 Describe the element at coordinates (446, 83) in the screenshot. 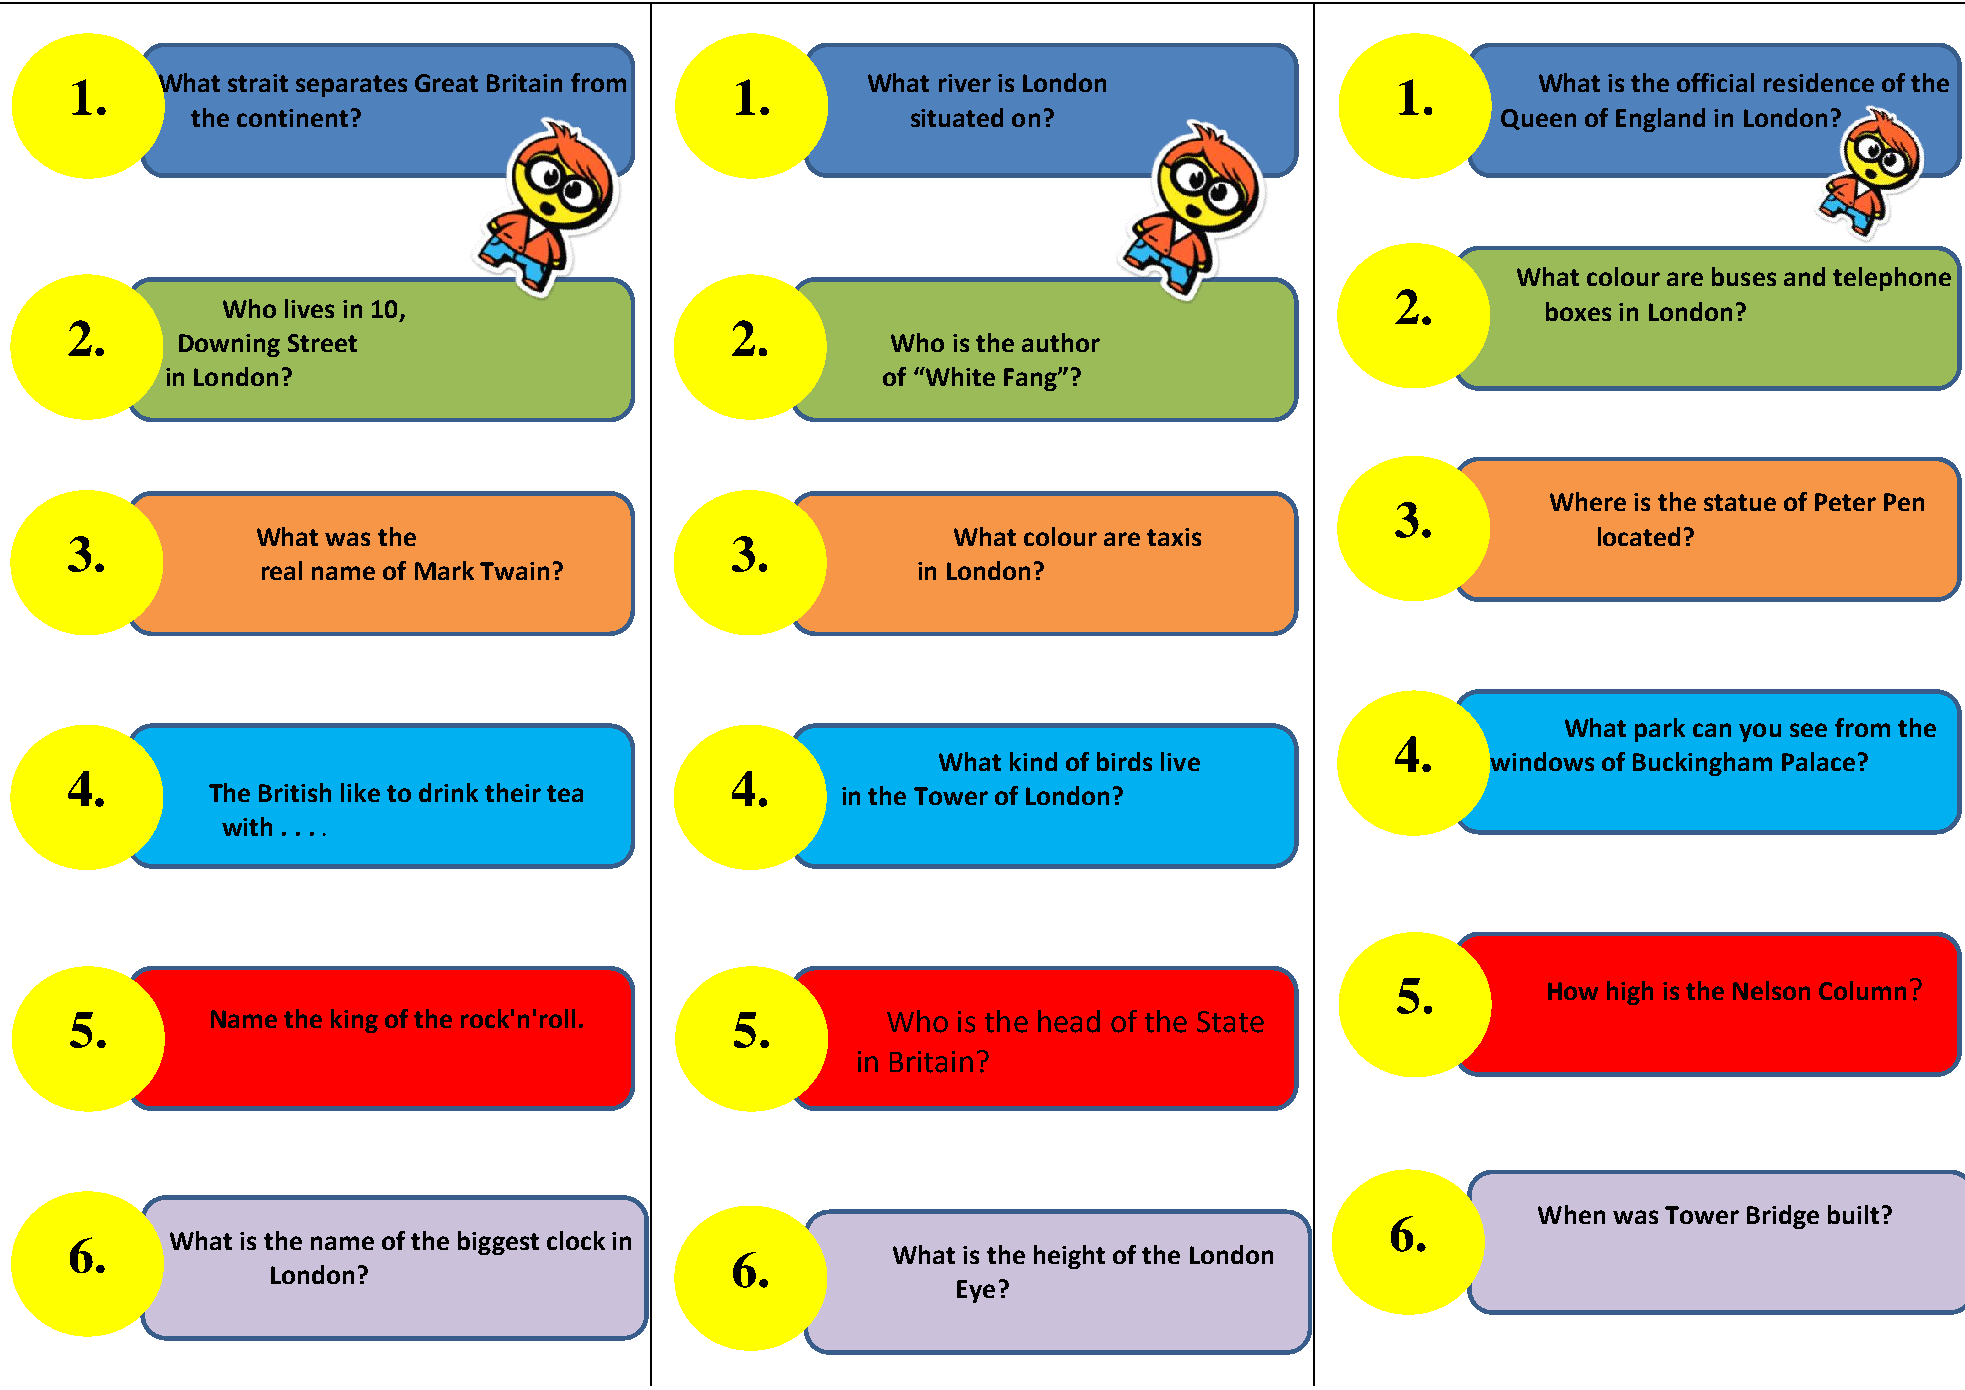

I see `Great` at that location.
